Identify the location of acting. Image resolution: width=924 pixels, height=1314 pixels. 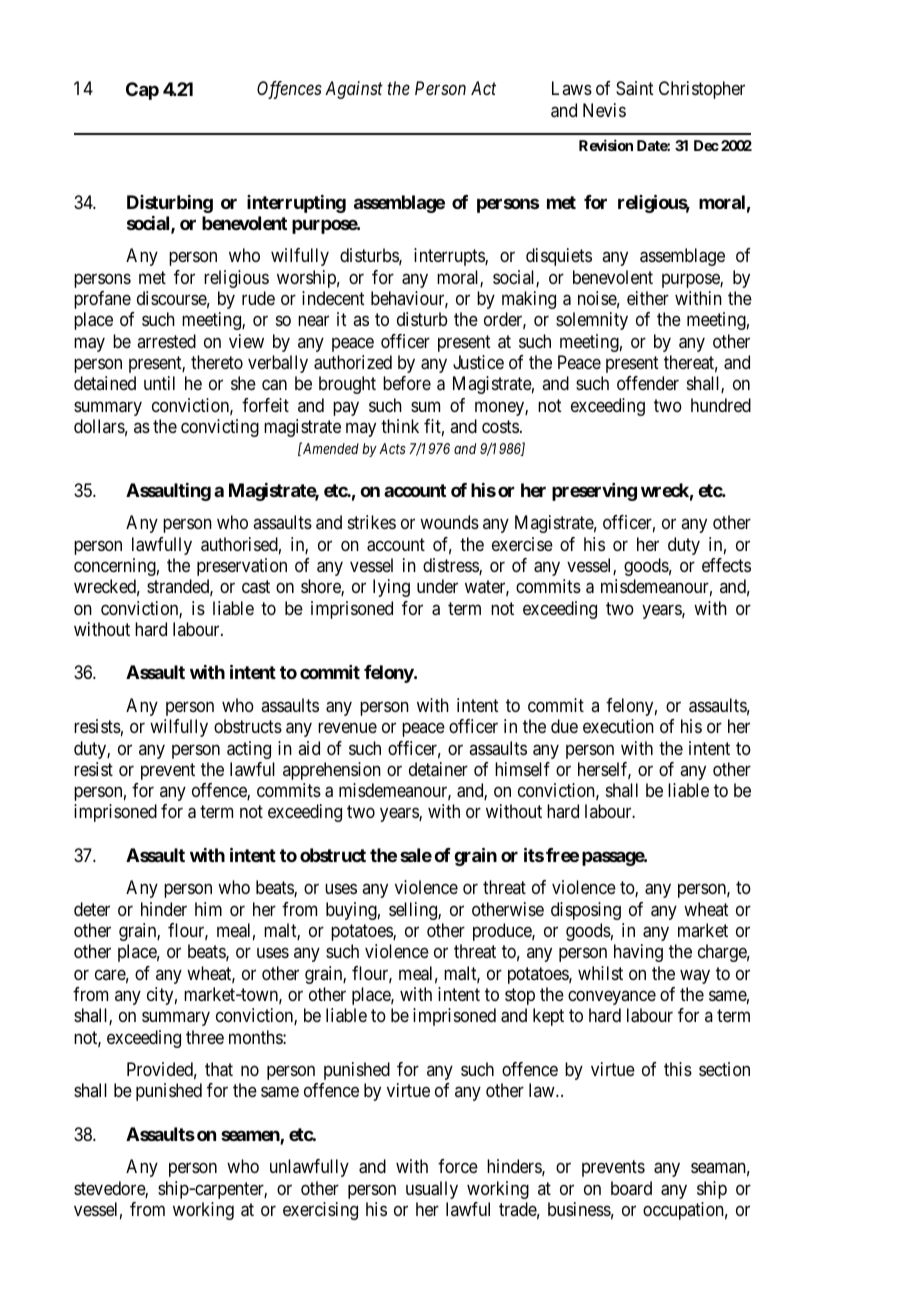
(249, 750).
